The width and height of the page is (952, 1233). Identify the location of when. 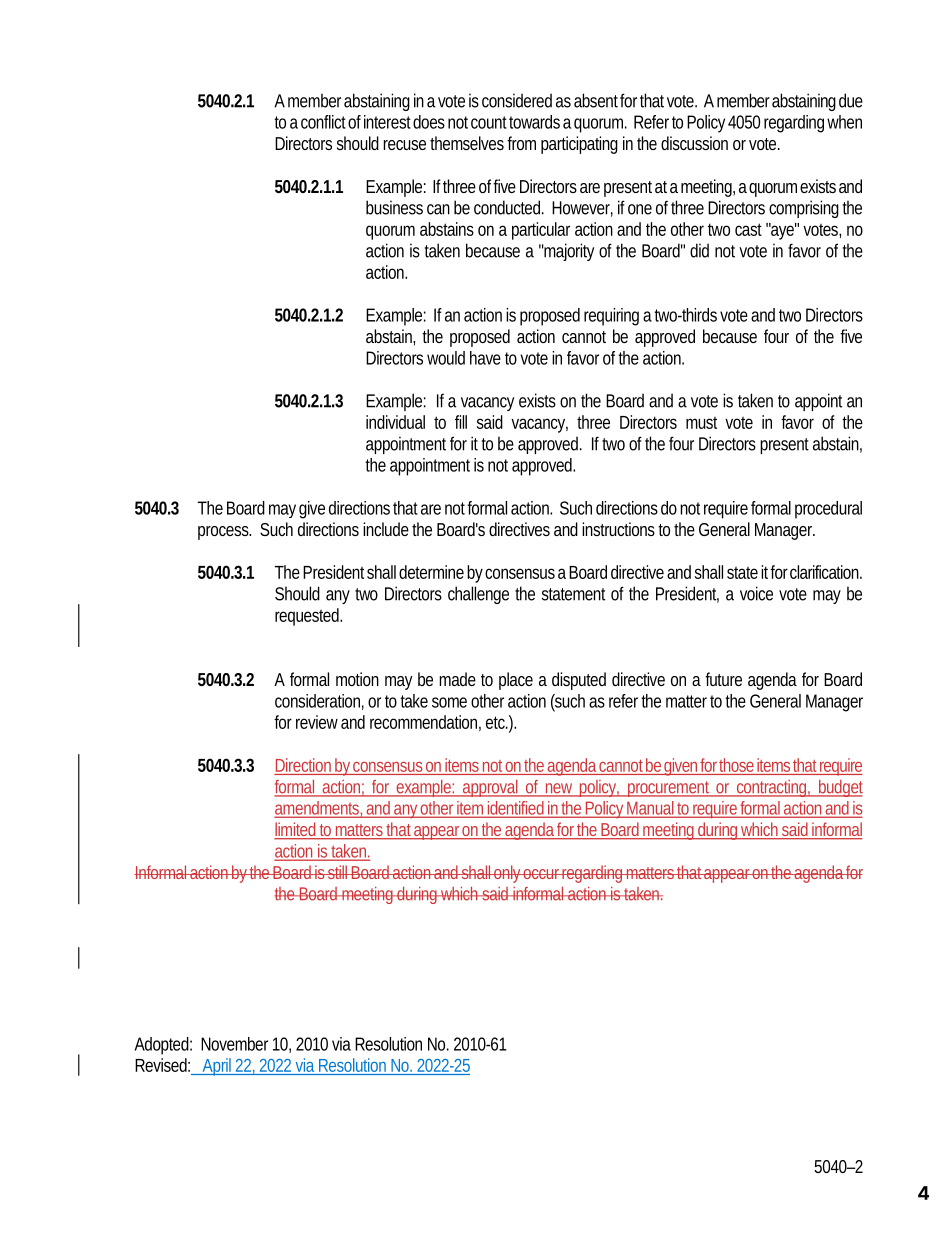
(844, 122).
